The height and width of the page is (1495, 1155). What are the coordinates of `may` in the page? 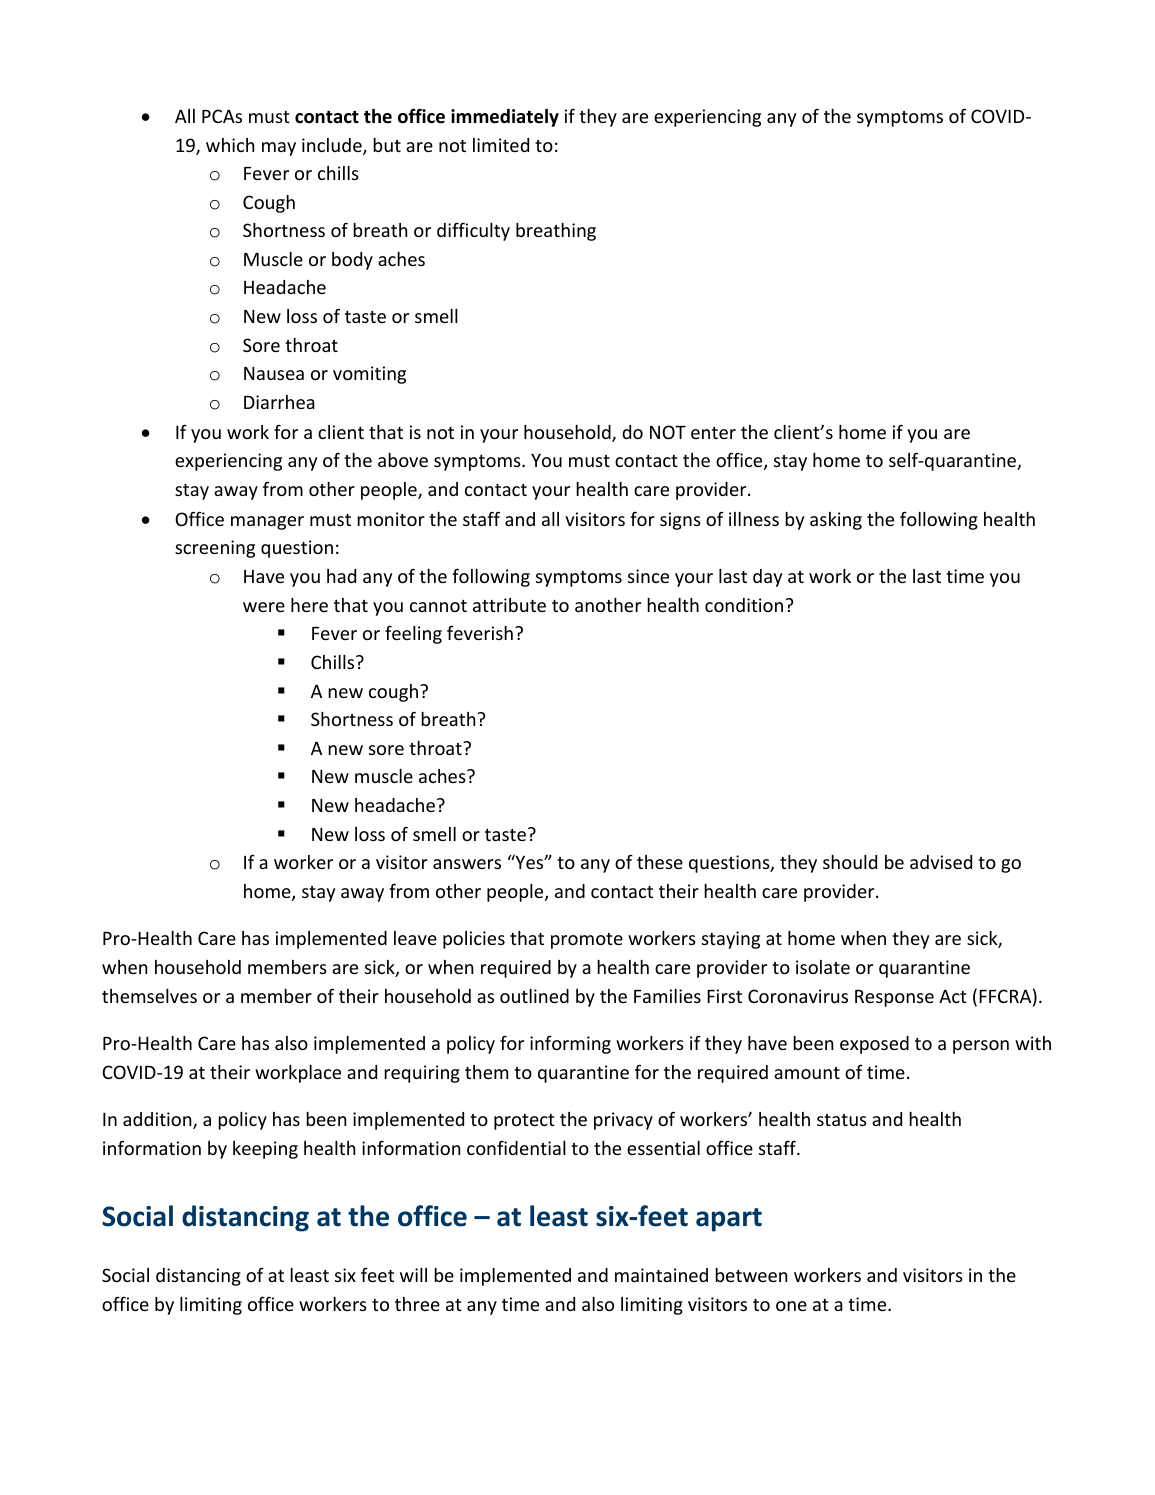 It's located at (279, 149).
